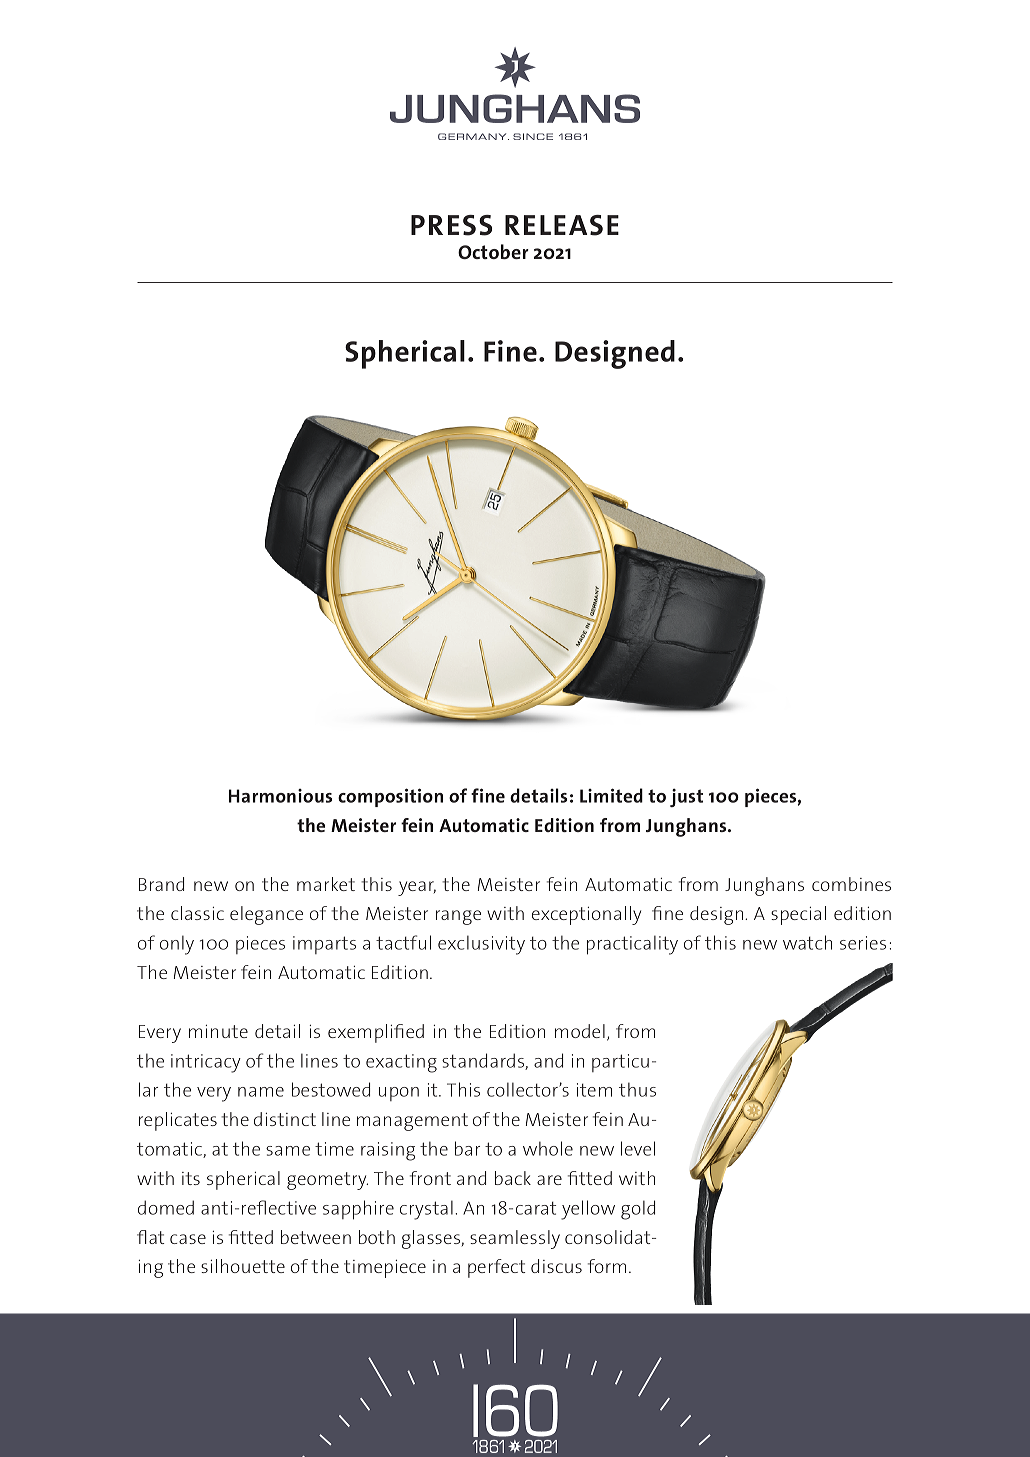  What do you see at coordinates (218, 1031) in the page?
I see `minute` at bounding box center [218, 1031].
